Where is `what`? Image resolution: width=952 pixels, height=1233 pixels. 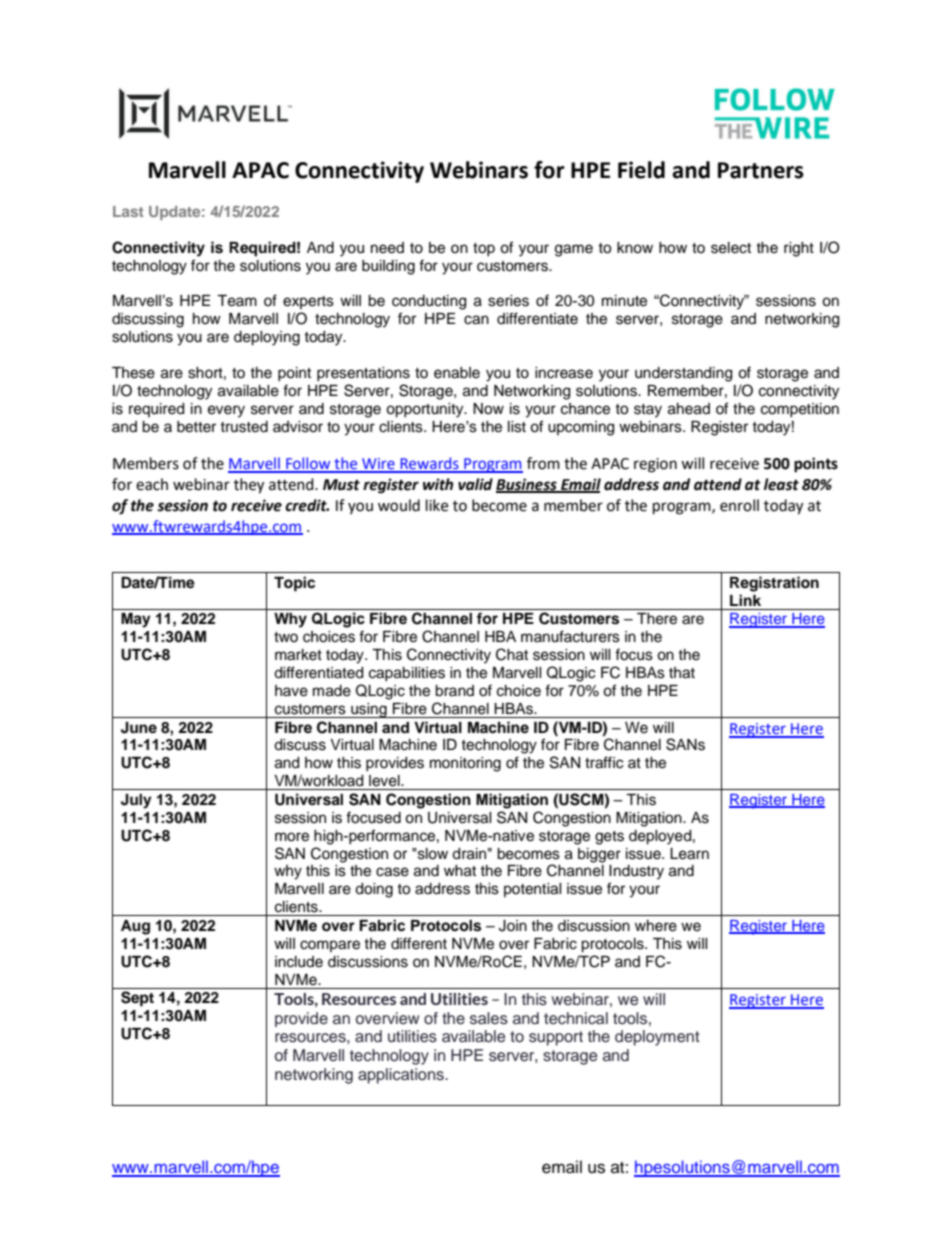 what is located at coordinates (460, 871).
